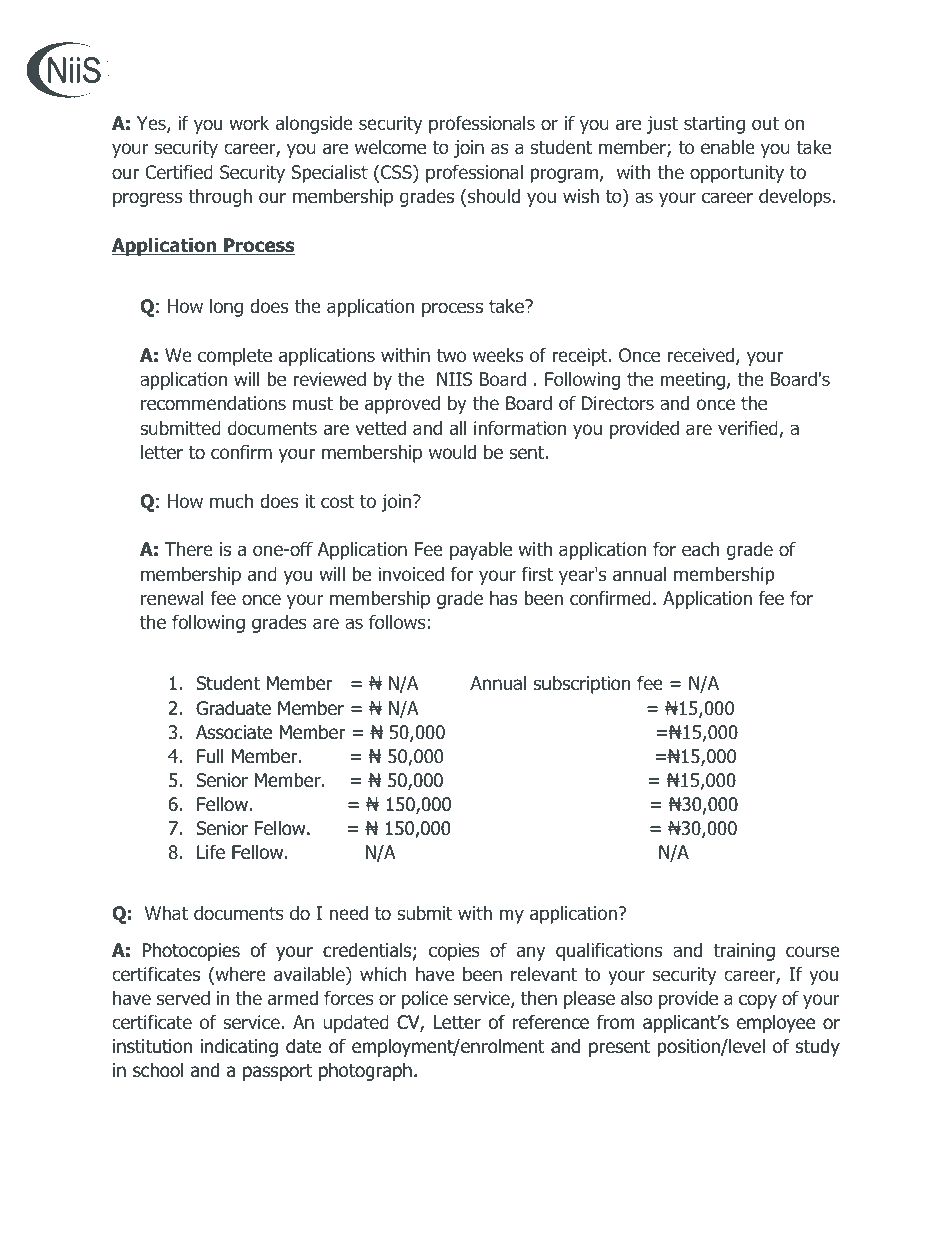 The image size is (952, 1233). What do you see at coordinates (503, 598) in the screenshot?
I see `has` at bounding box center [503, 598].
